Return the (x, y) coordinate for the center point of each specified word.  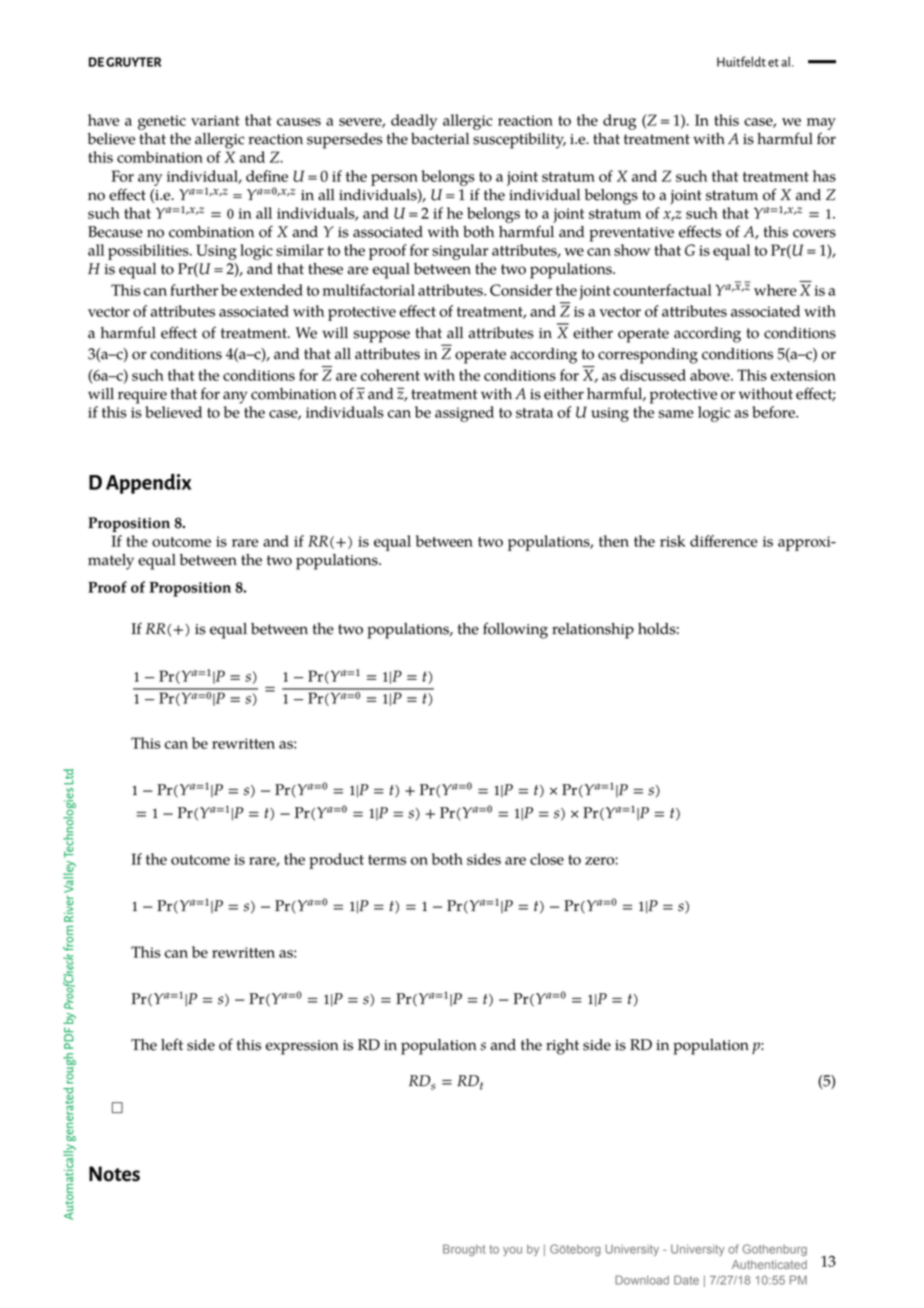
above (711, 375)
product (336, 861)
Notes (114, 1174)
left (172, 1044)
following (515, 630)
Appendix (148, 484)
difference (724, 541)
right (562, 1047)
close (547, 859)
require (142, 396)
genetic (162, 122)
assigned (464, 414)
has (824, 176)
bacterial (440, 139)
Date (686, 1280)
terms (387, 860)
